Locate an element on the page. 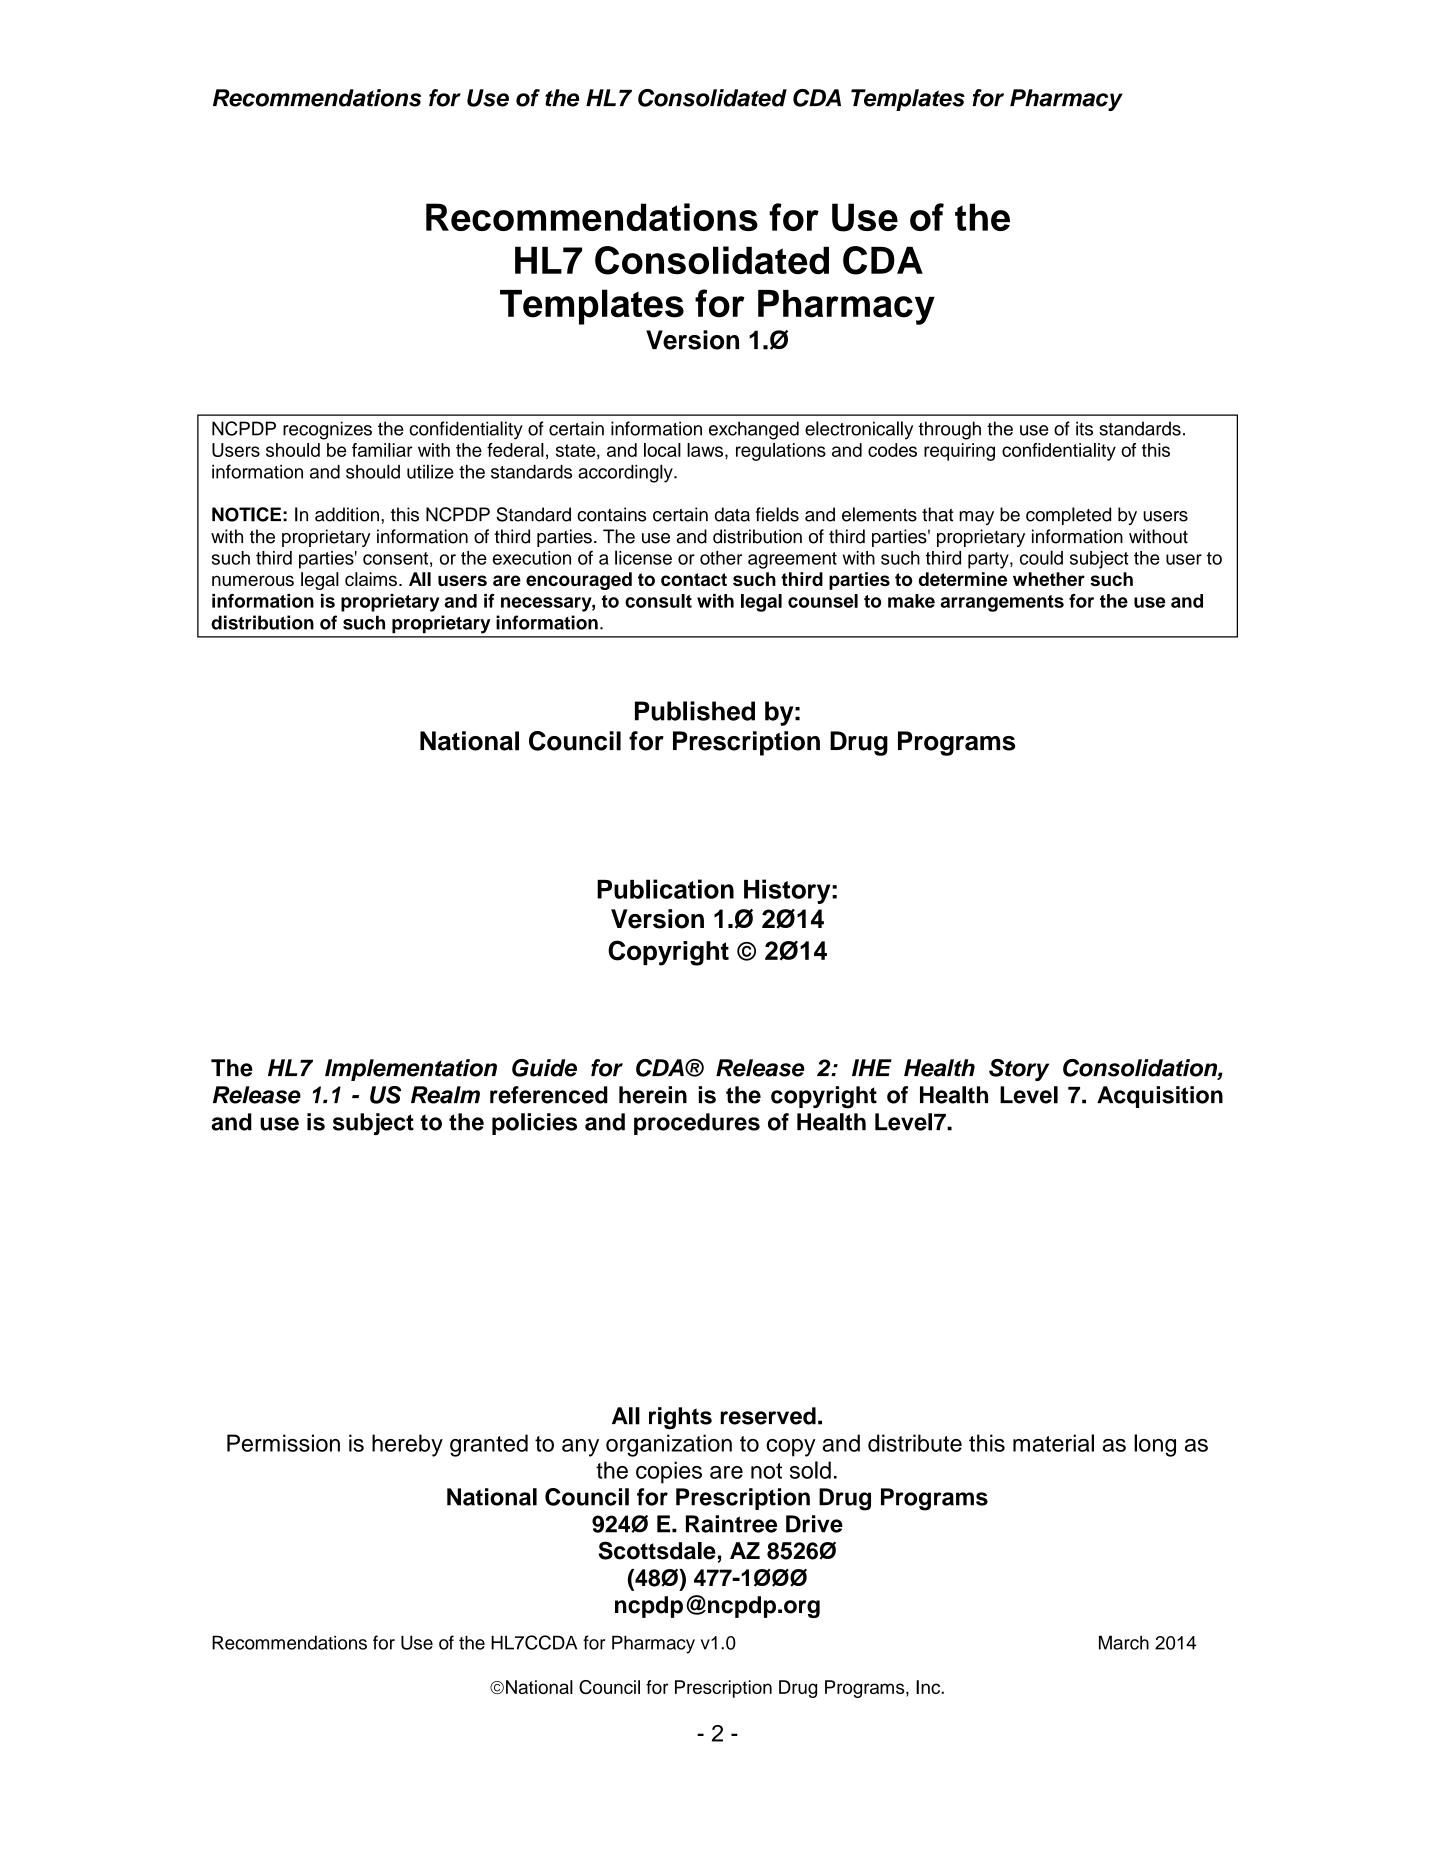 Image resolution: width=1435 pixels, height=1858 pixels. herein is located at coordinates (653, 1095).
